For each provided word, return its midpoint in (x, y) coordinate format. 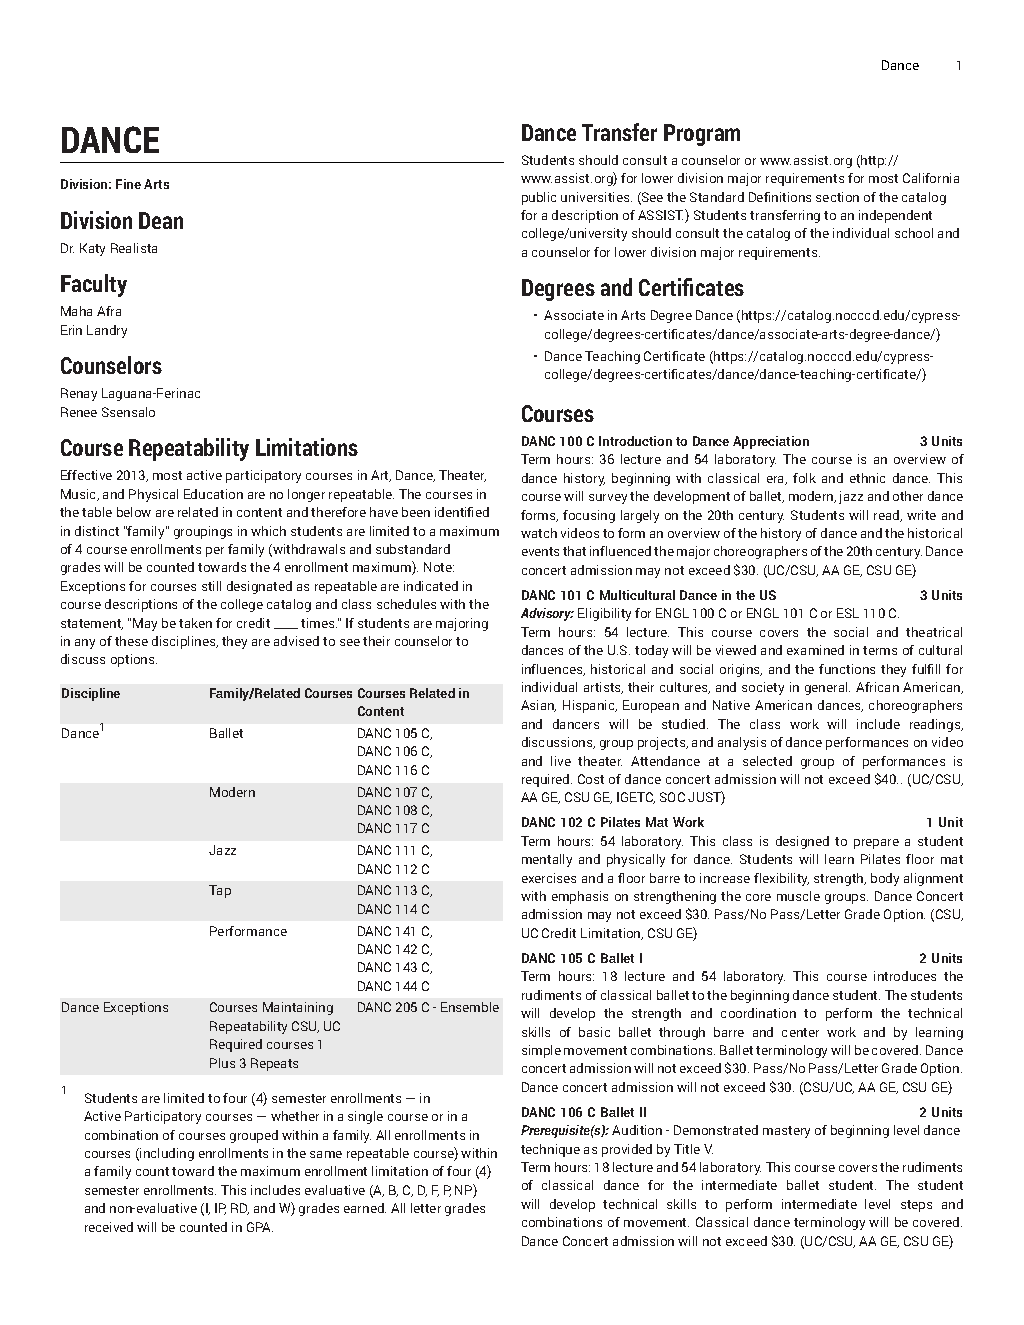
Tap (220, 891)
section (837, 197)
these (131, 641)
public (539, 198)
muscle (798, 896)
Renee (79, 412)
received (109, 1227)
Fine (128, 184)
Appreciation (771, 442)
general (827, 688)
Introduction (635, 441)
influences (553, 670)
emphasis (580, 897)
